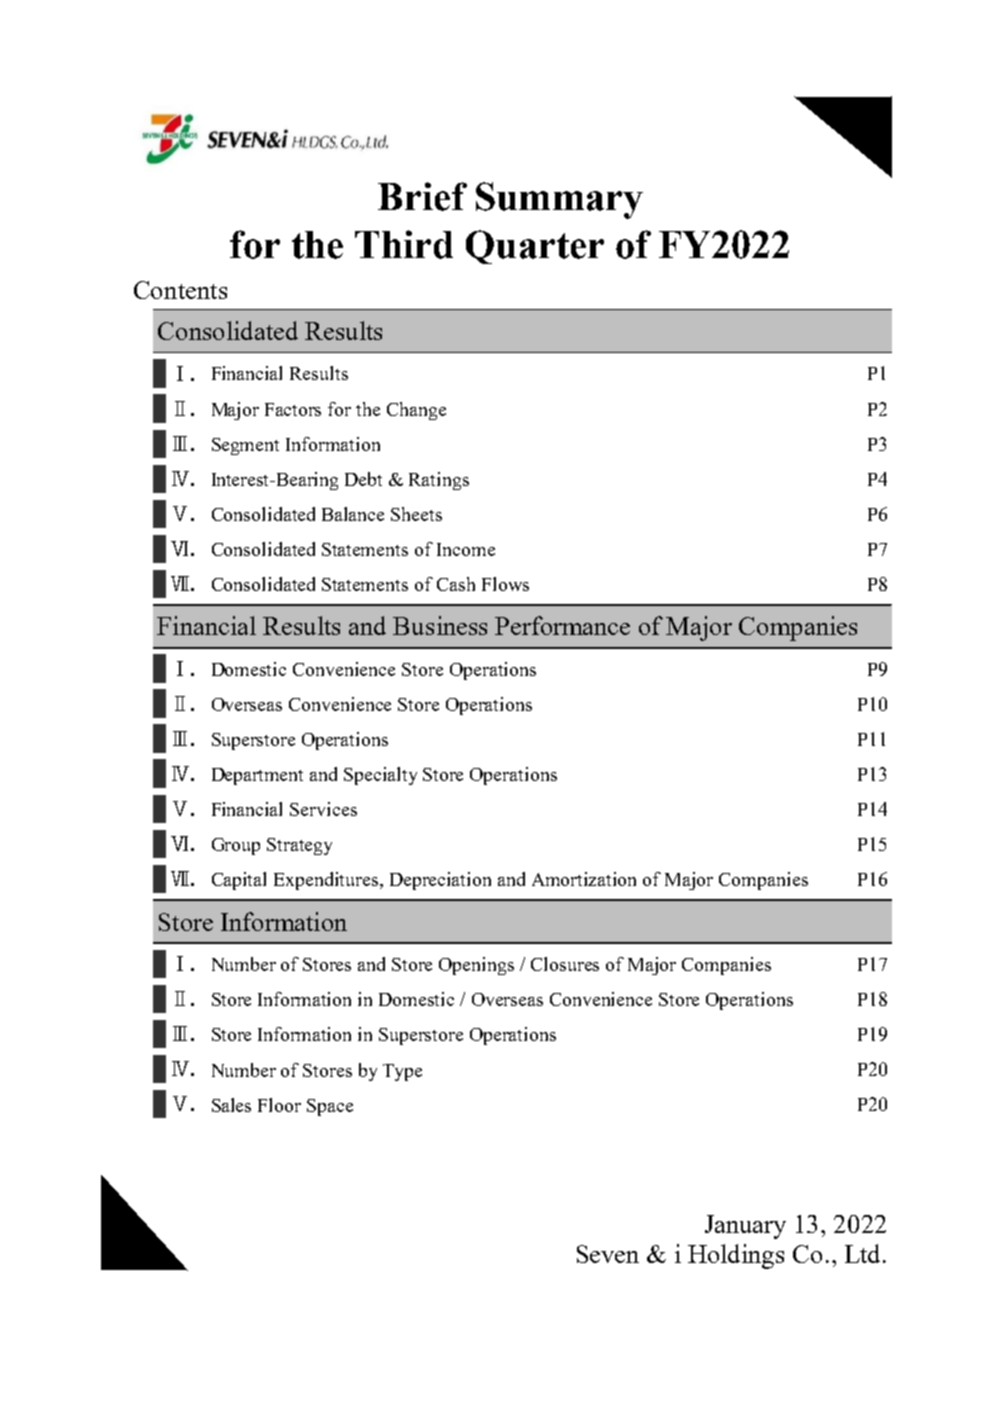  What do you see at coordinates (439, 481) in the page?
I see `Ratings` at bounding box center [439, 481].
